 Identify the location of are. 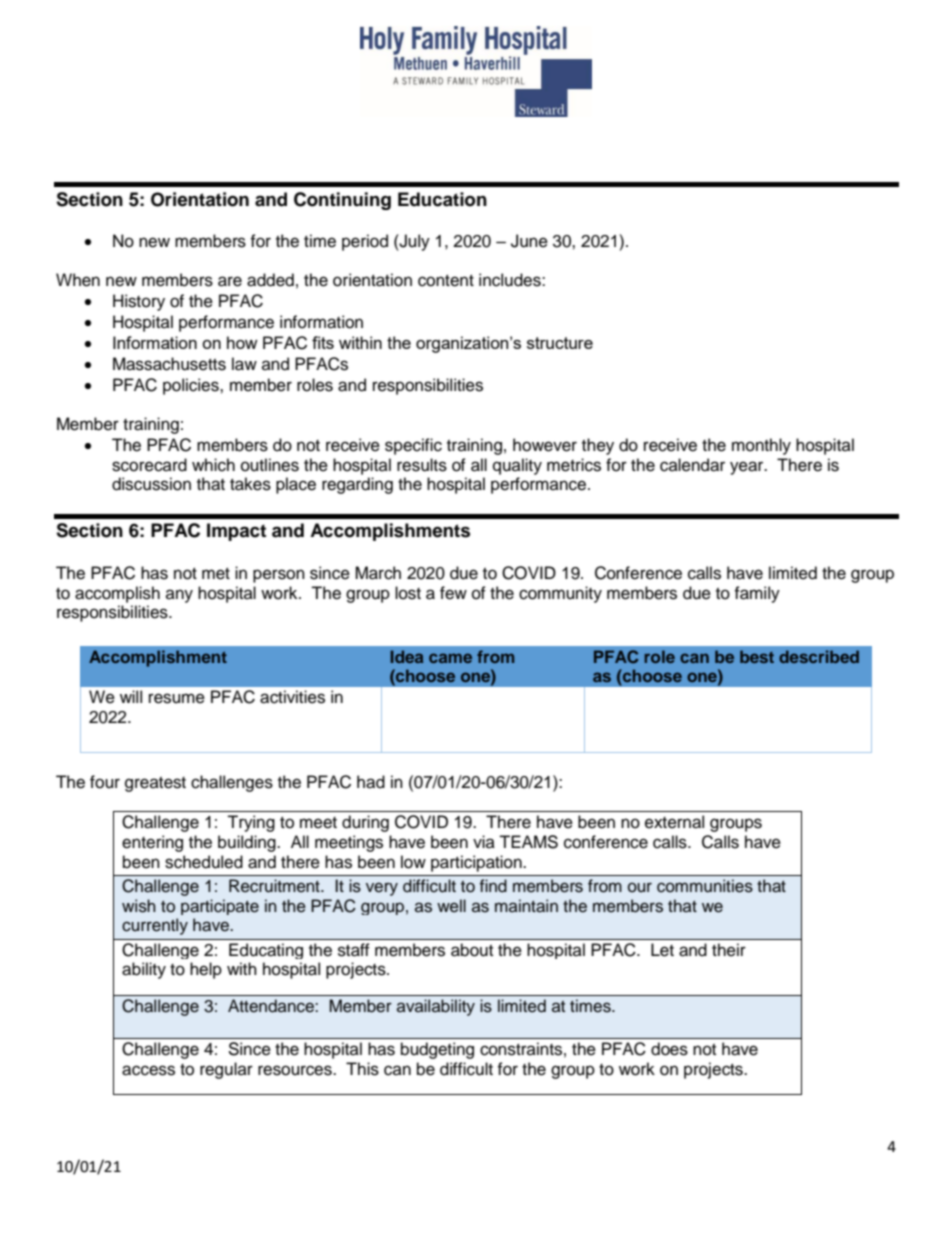
(230, 281).
